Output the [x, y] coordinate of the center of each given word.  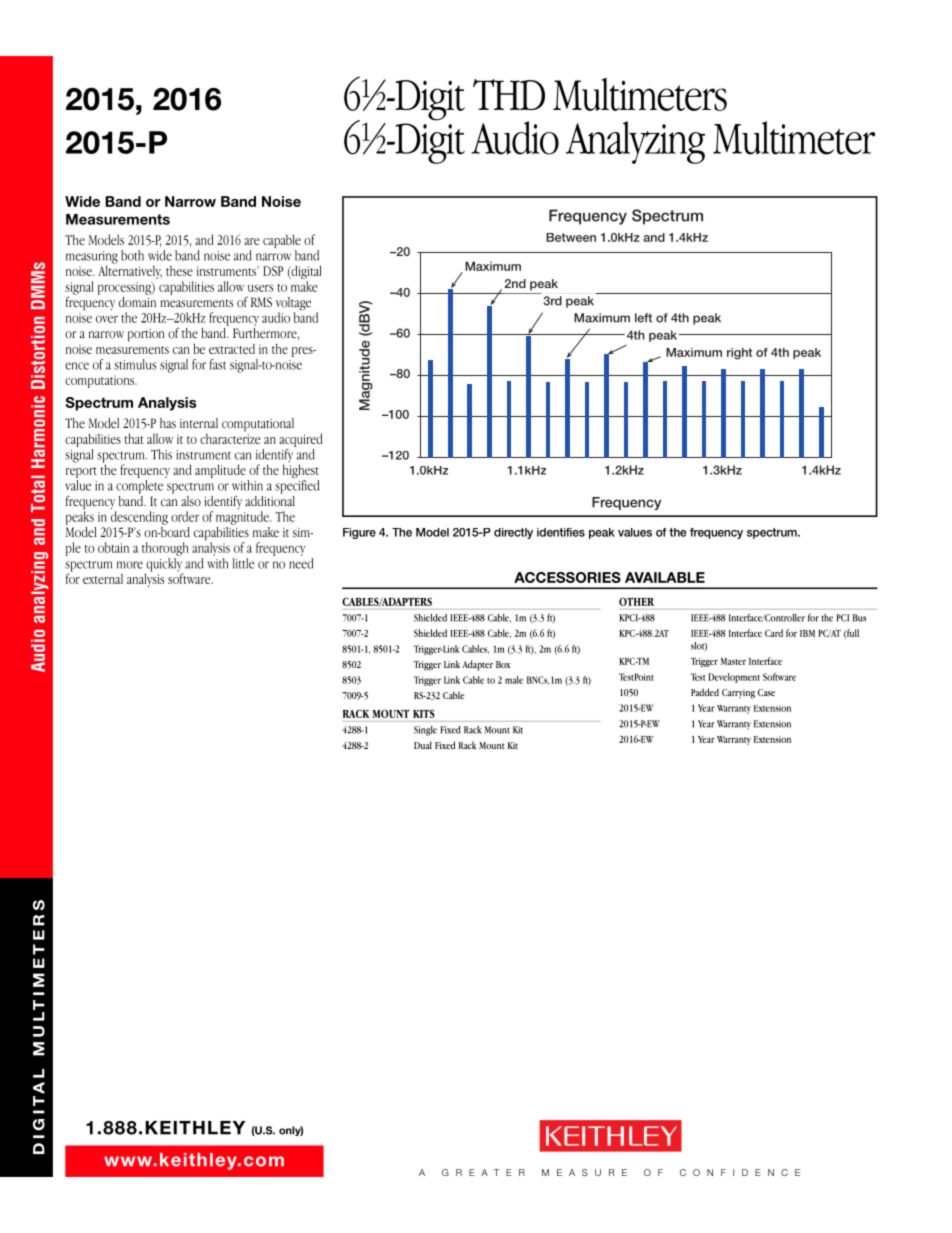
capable [282, 241]
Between [571, 237]
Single [425, 731]
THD [509, 94]
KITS [424, 713]
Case [766, 692]
